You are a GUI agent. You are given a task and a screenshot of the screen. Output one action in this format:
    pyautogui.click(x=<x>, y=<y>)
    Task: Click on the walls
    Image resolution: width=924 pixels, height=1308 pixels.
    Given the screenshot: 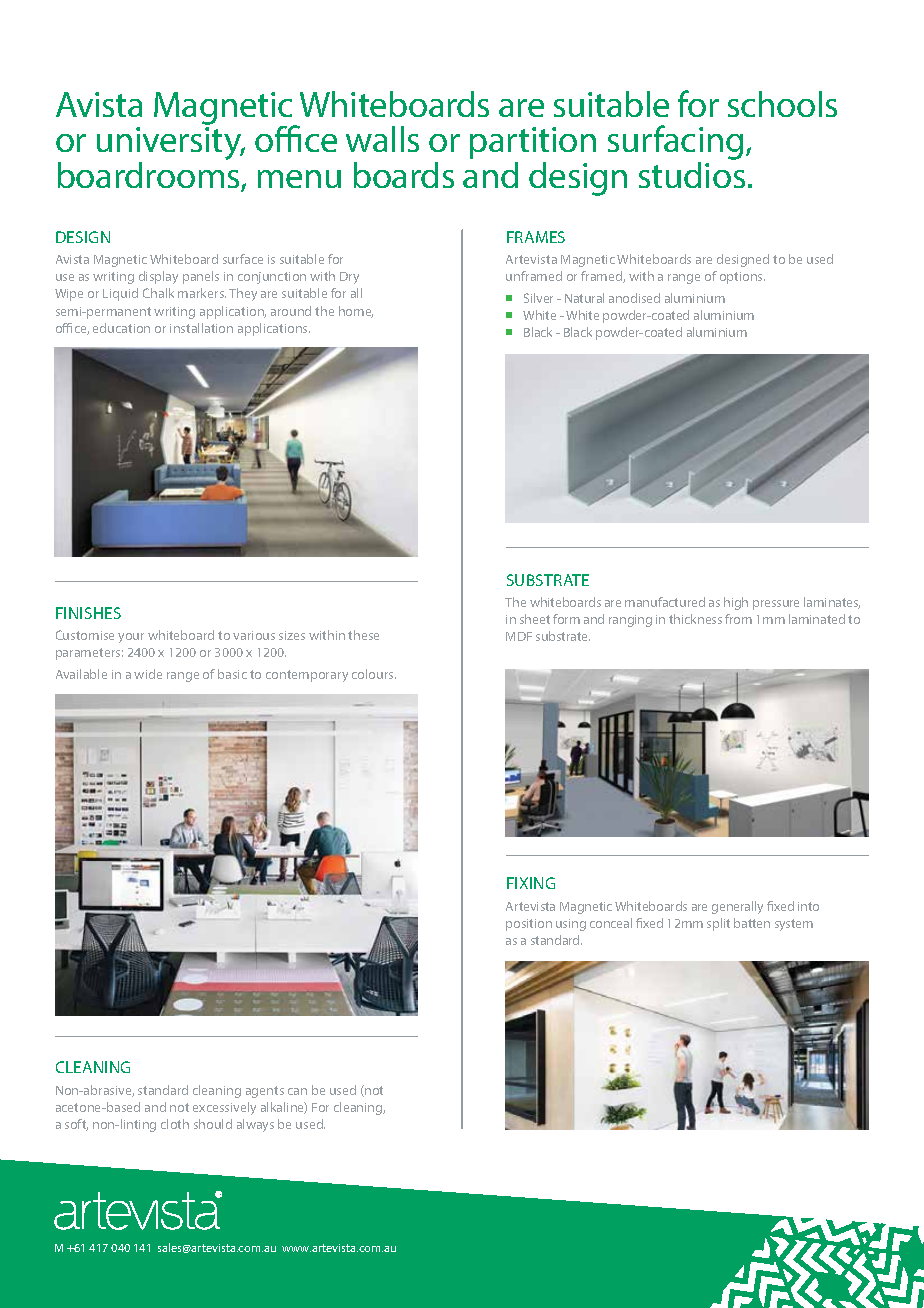 What is the action you would take?
    pyautogui.click(x=382, y=139)
